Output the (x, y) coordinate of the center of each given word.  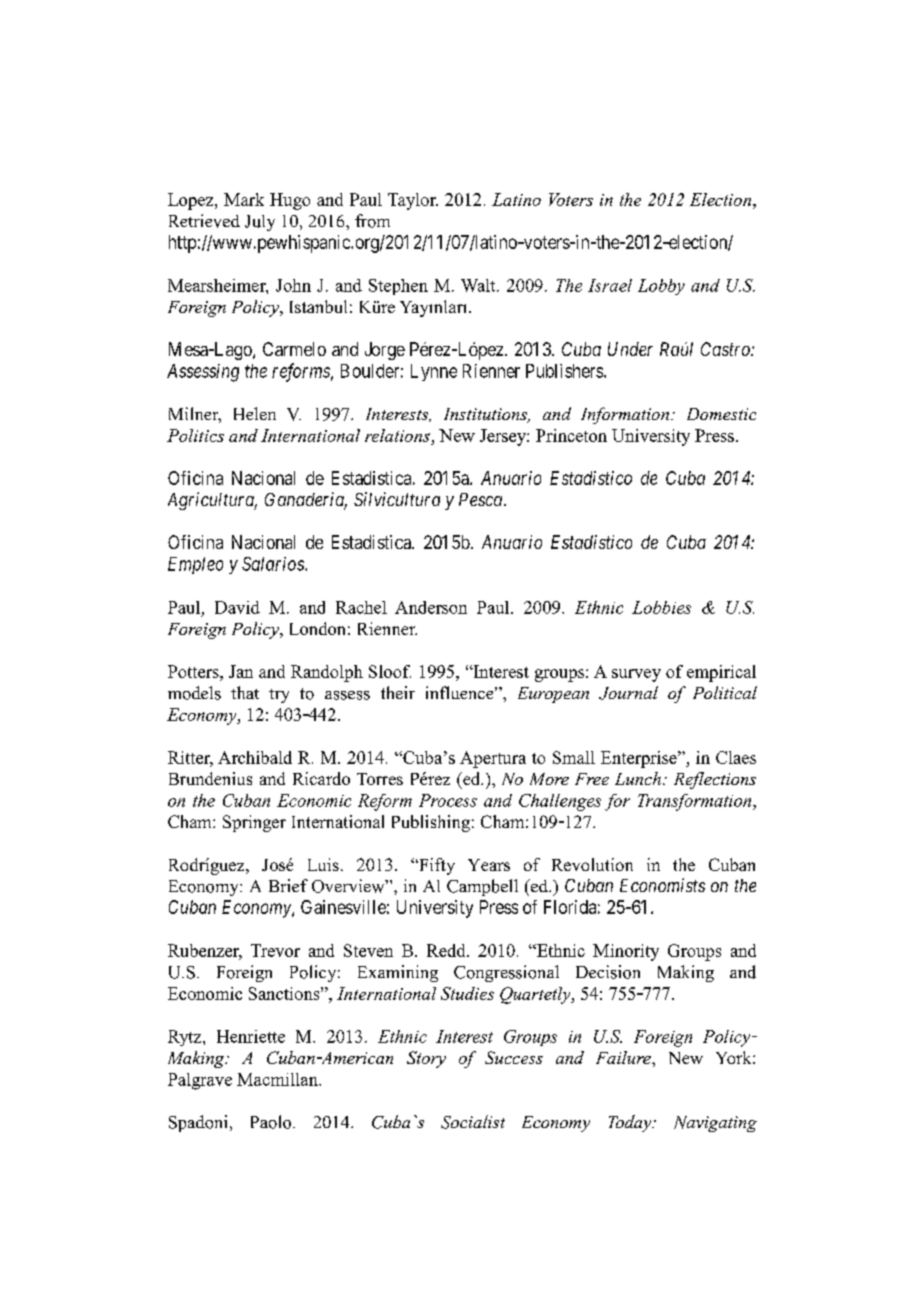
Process (448, 800)
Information (625, 415)
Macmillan (278, 1079)
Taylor (413, 201)
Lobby (661, 287)
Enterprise (640, 759)
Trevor (275, 950)
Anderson (431, 607)
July (260, 223)
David (237, 607)
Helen (255, 413)
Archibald (255, 757)
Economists (662, 885)
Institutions (487, 415)
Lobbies (661, 607)
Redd (447, 950)
